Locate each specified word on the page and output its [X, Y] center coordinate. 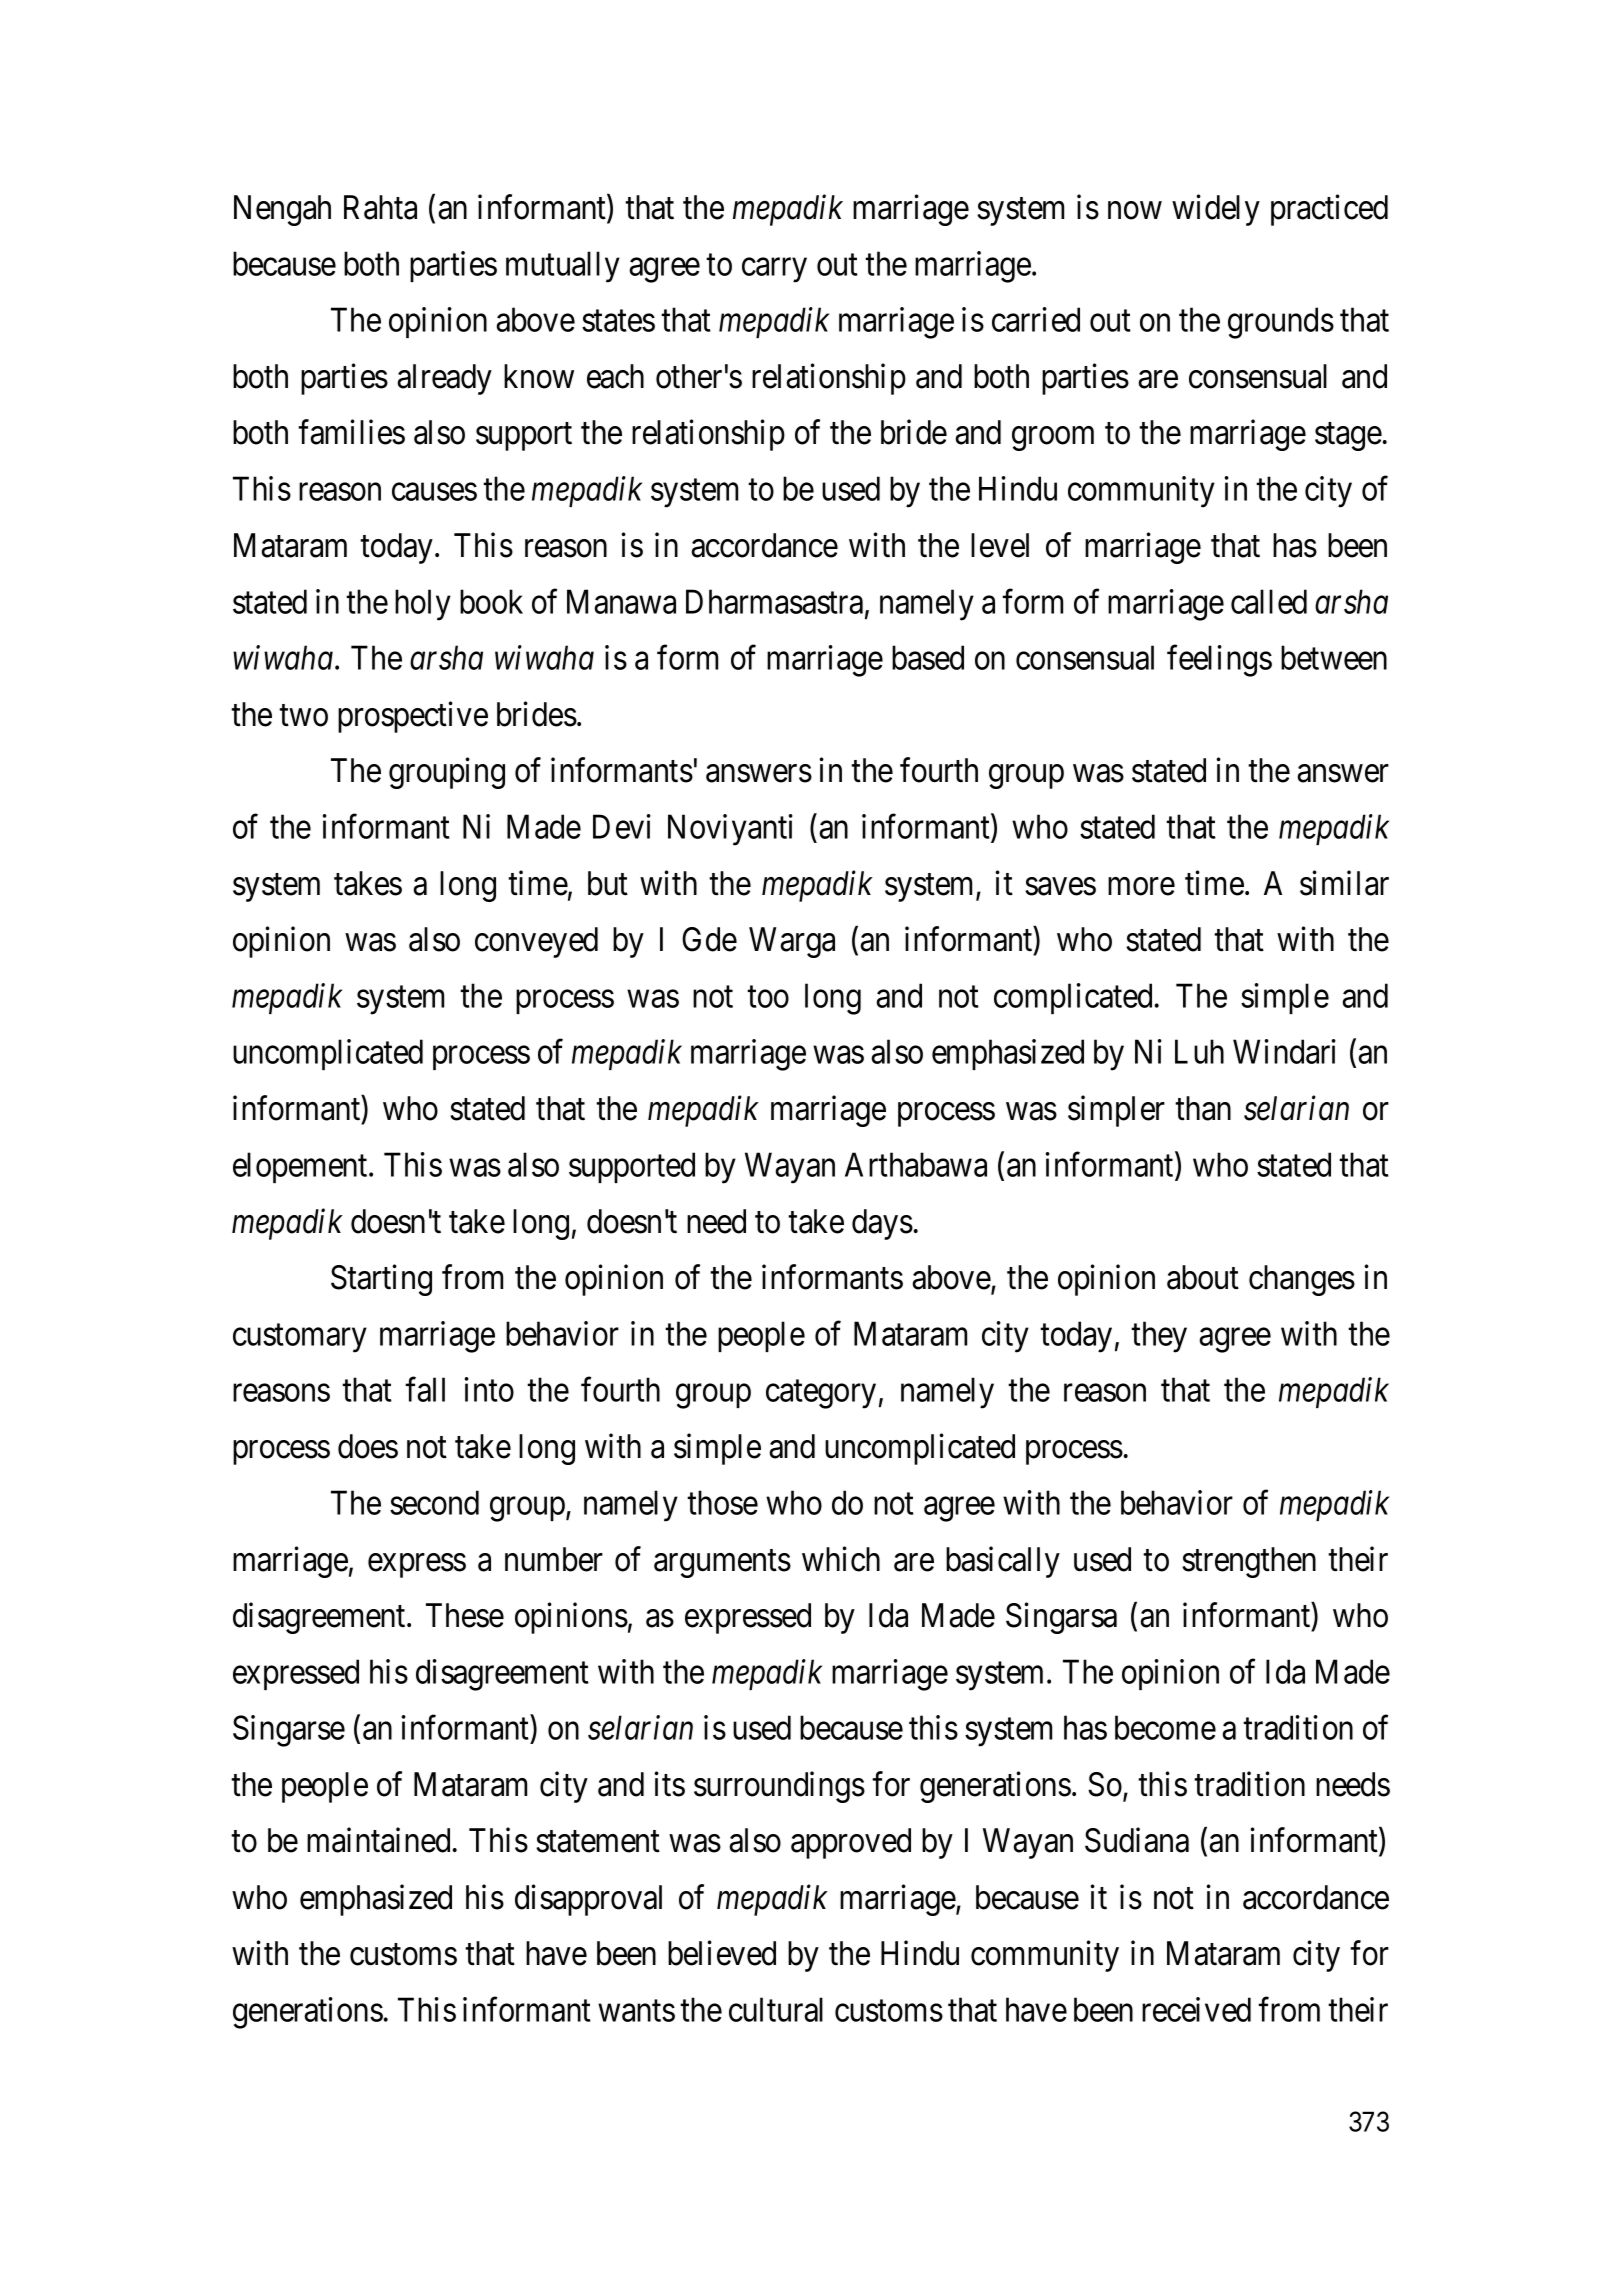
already [445, 379]
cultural [776, 2009]
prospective [413, 717]
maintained [378, 1840]
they [1159, 1337]
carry [774, 270]
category [821, 1394]
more [1141, 887]
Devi [622, 826]
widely [1216, 210]
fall [425, 1389]
